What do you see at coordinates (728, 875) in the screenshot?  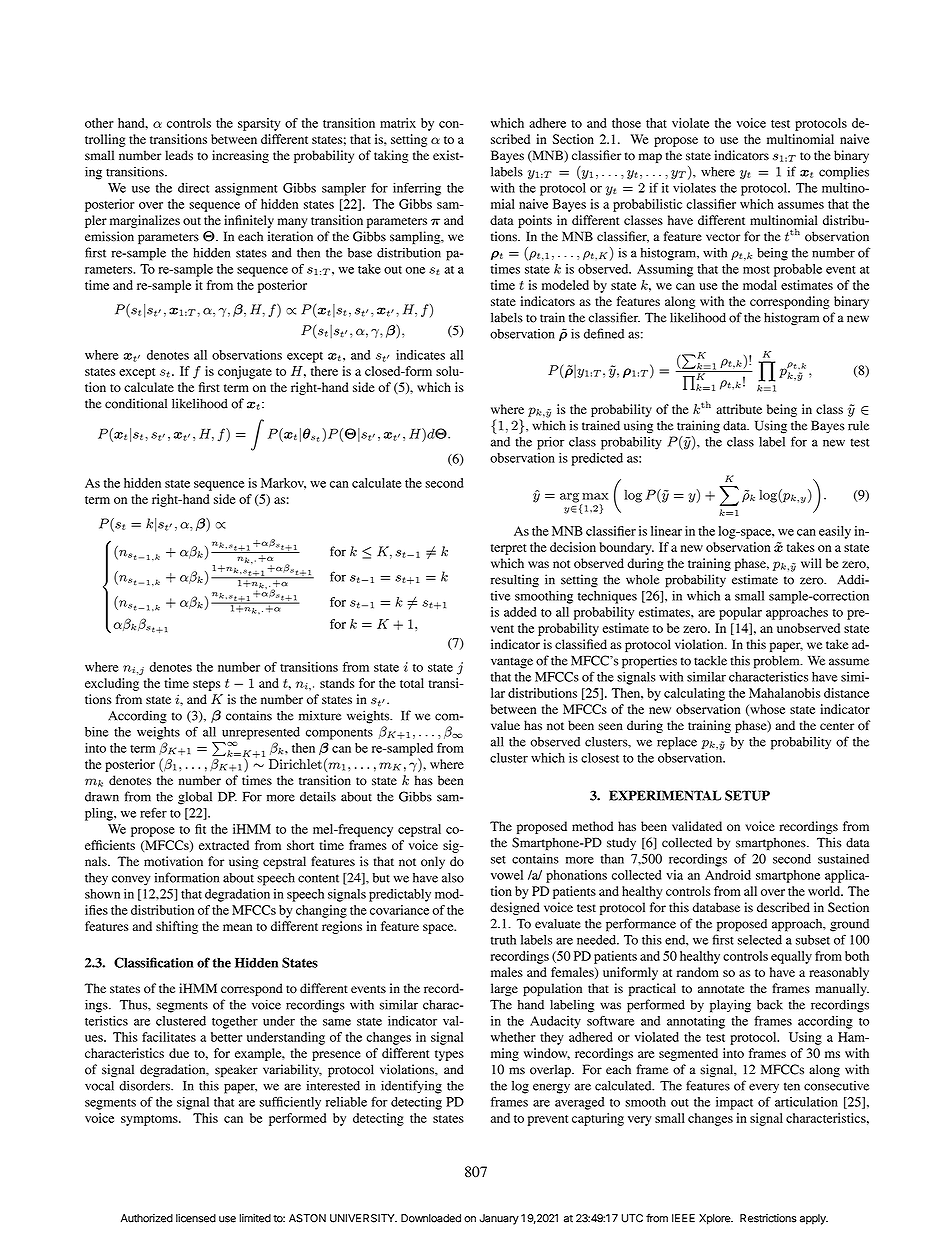 I see `Android` at bounding box center [728, 875].
